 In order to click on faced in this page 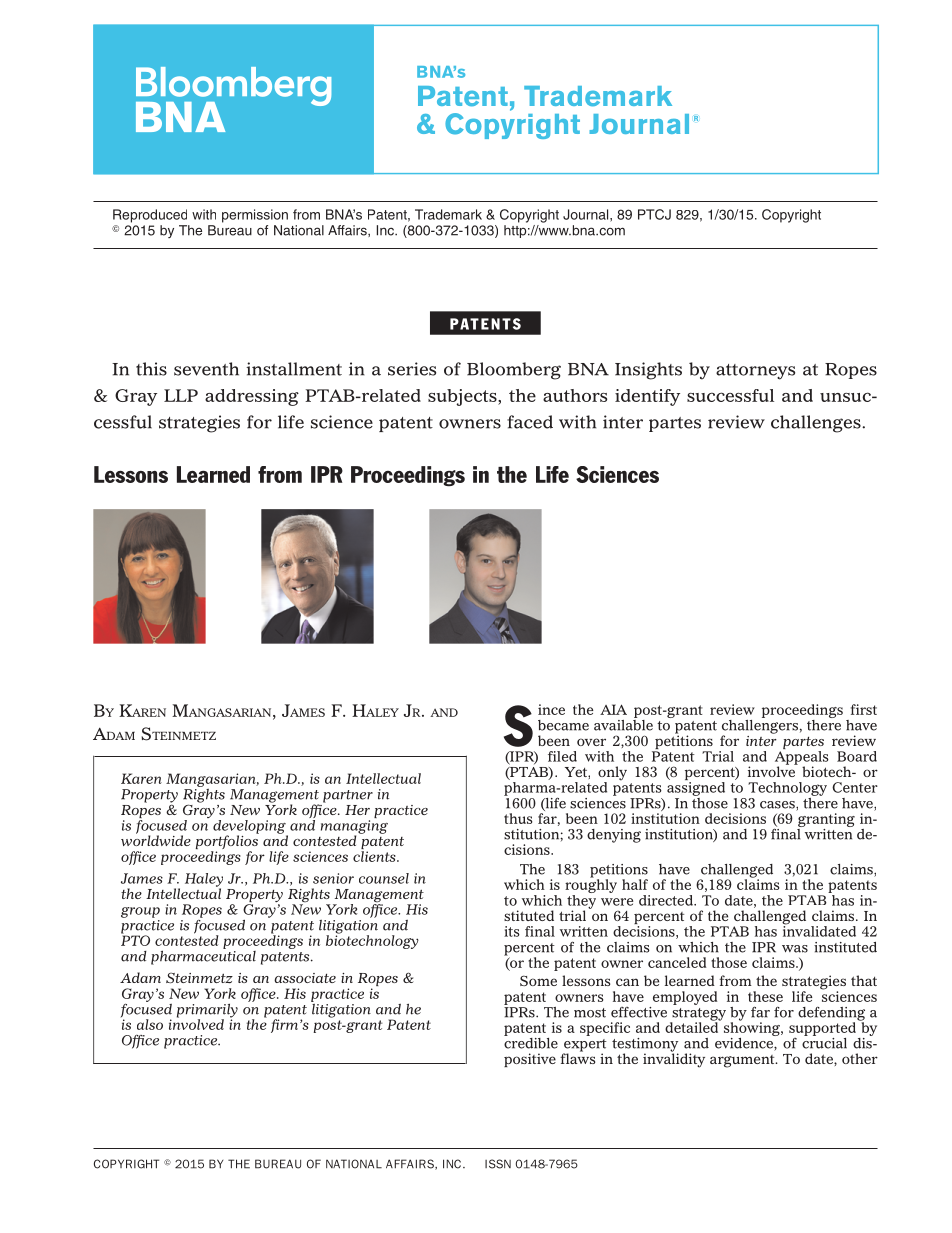, I will do `click(530, 422)`.
